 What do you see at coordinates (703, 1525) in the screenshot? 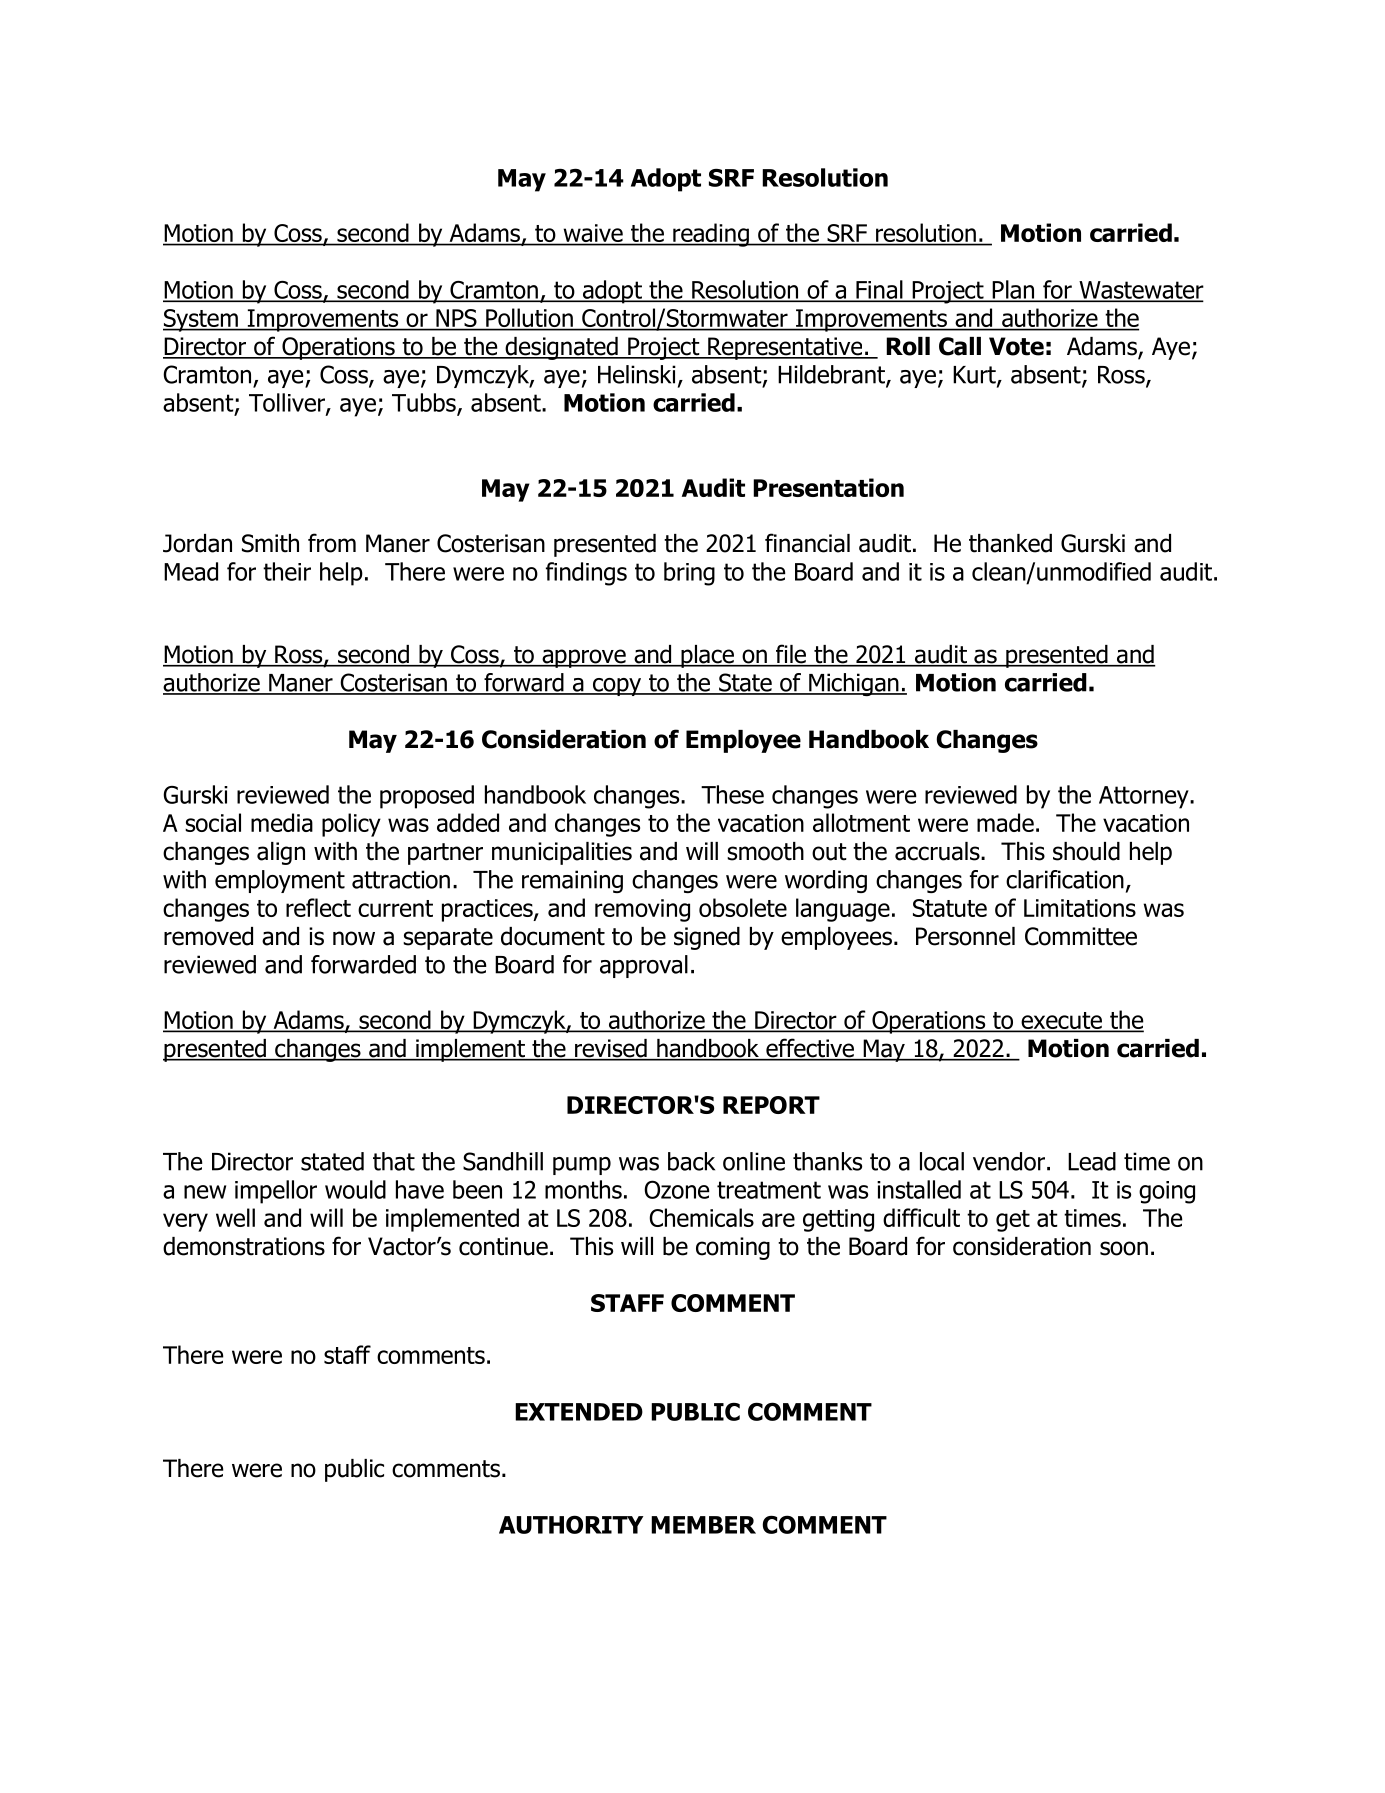
I see `MEMBER` at bounding box center [703, 1525].
